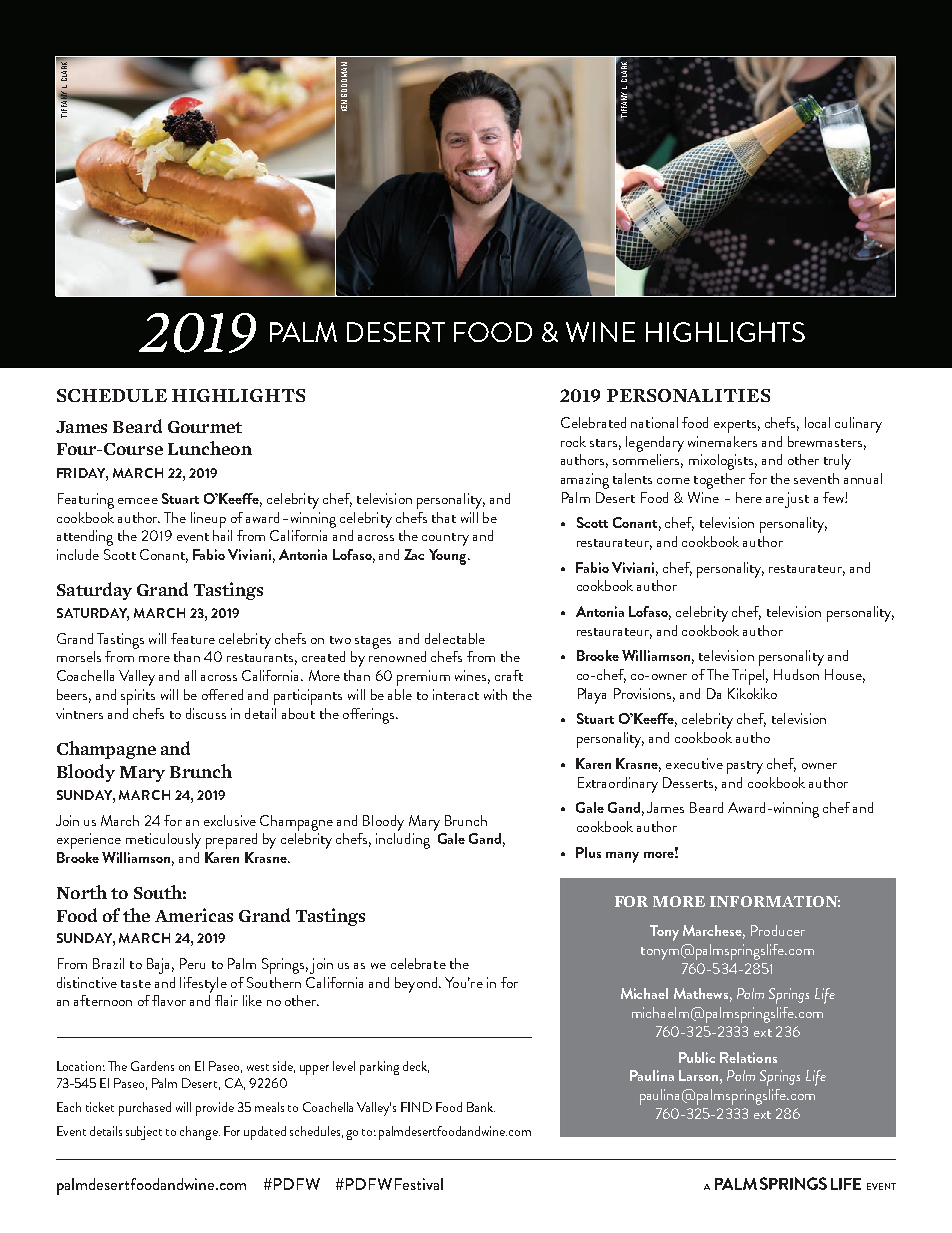 The height and width of the page is (1233, 952). I want to click on local, so click(817, 422).
